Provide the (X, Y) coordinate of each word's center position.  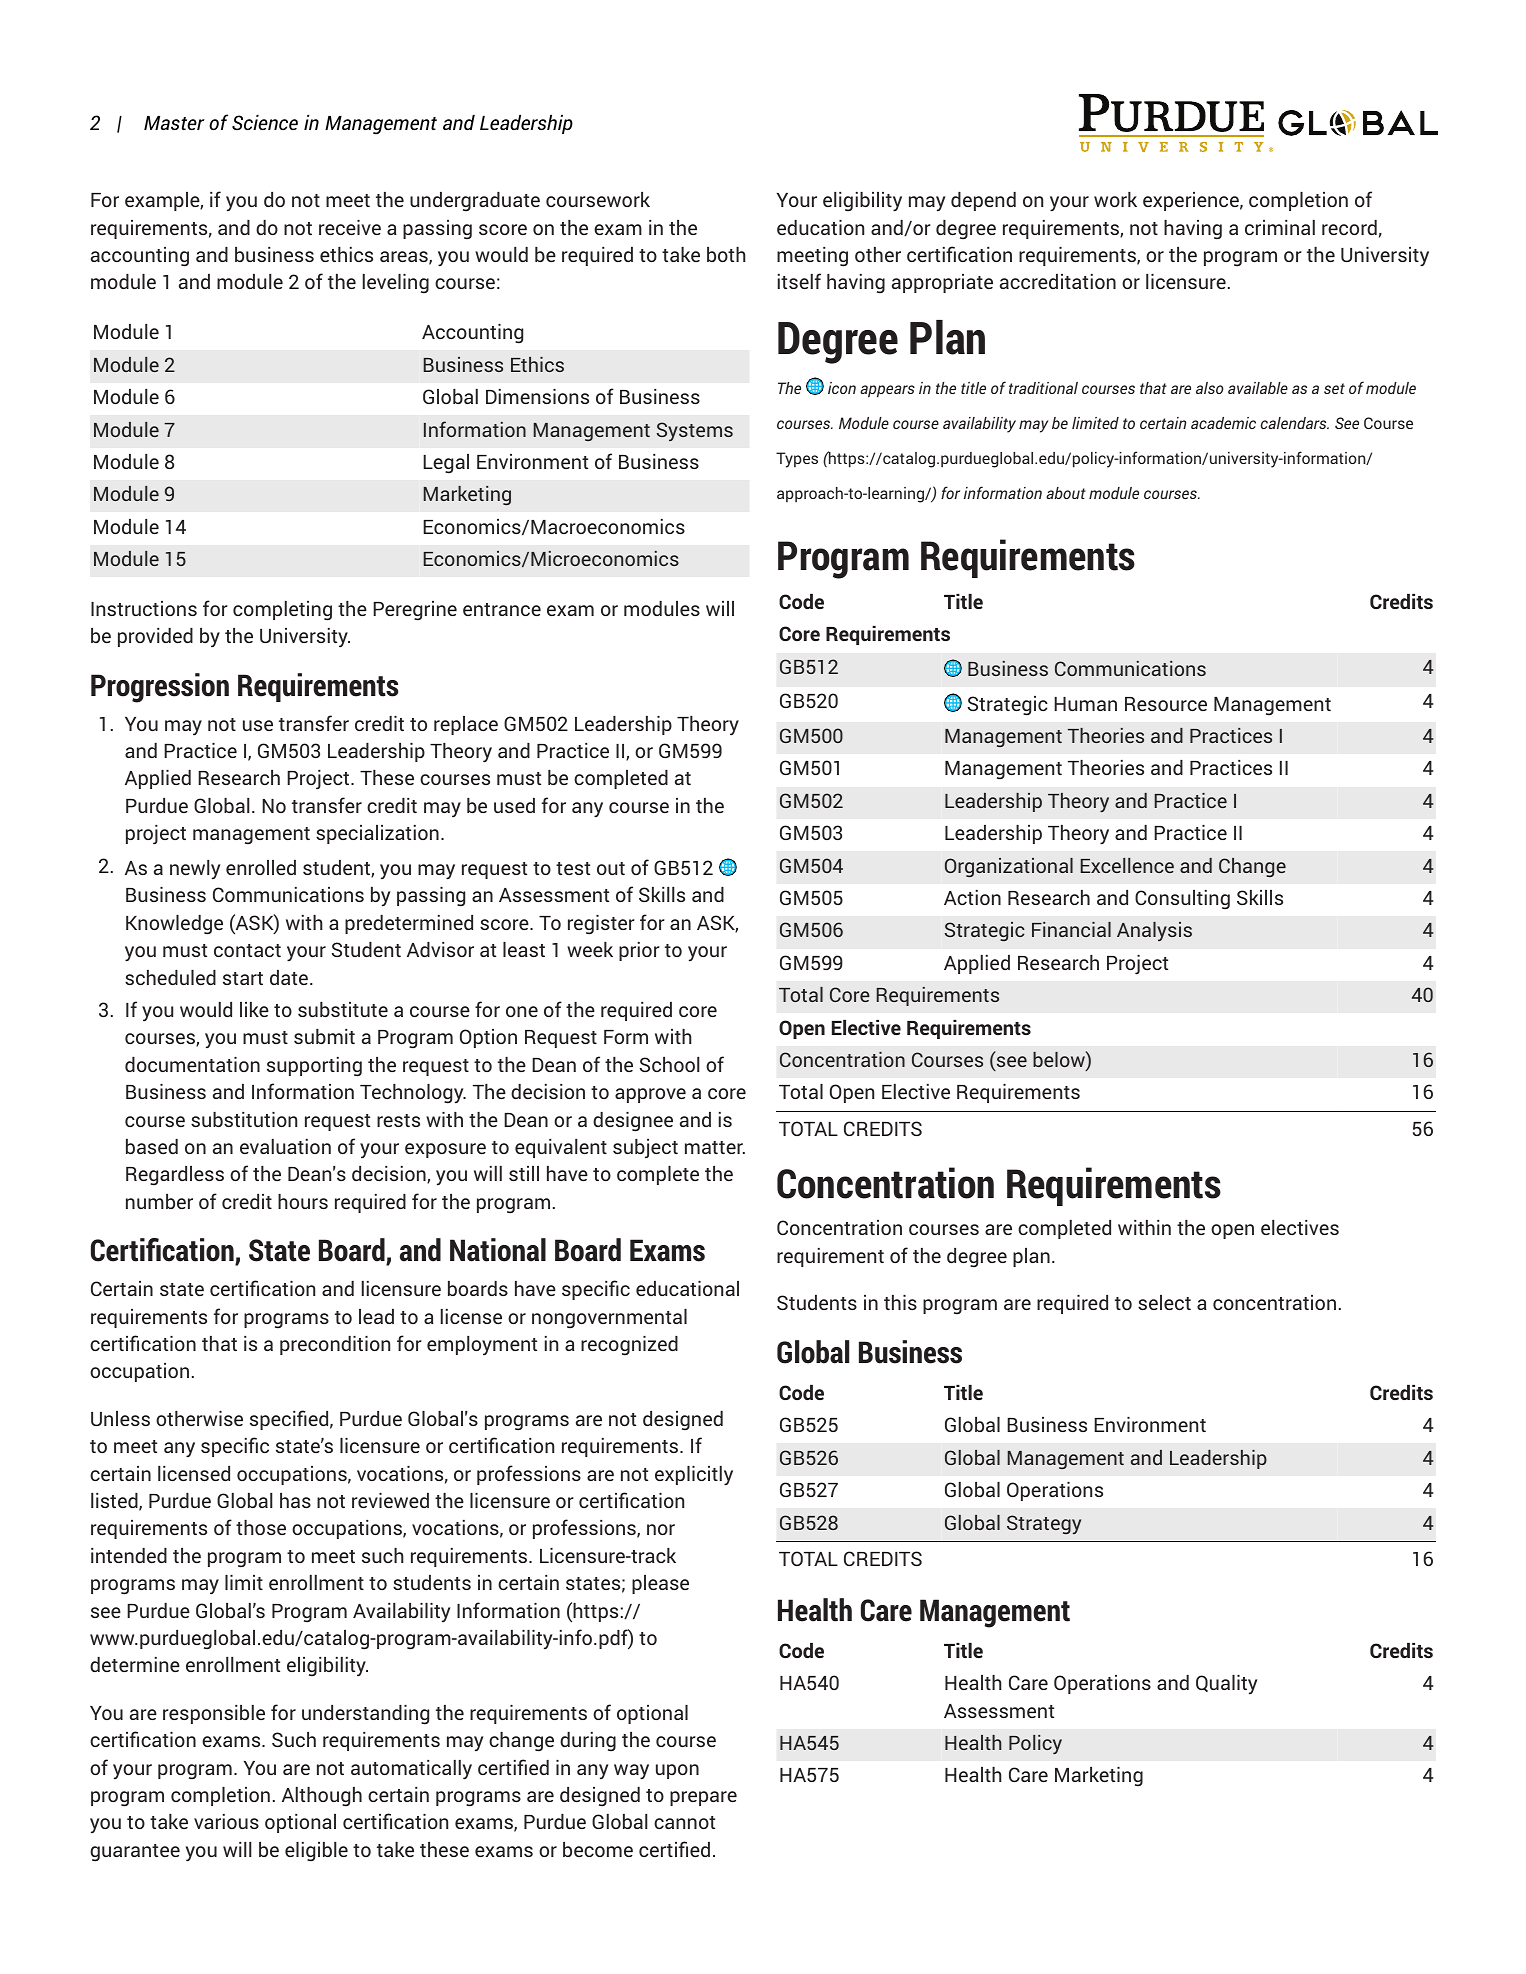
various (226, 1821)
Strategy (1044, 1524)
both (726, 254)
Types (797, 460)
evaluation (285, 1146)
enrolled (261, 867)
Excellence (1127, 865)
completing (282, 611)
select (1164, 1302)
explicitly (694, 1476)
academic (1223, 423)
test (573, 868)
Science (265, 122)
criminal (1280, 227)
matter (715, 1147)
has (295, 1500)
